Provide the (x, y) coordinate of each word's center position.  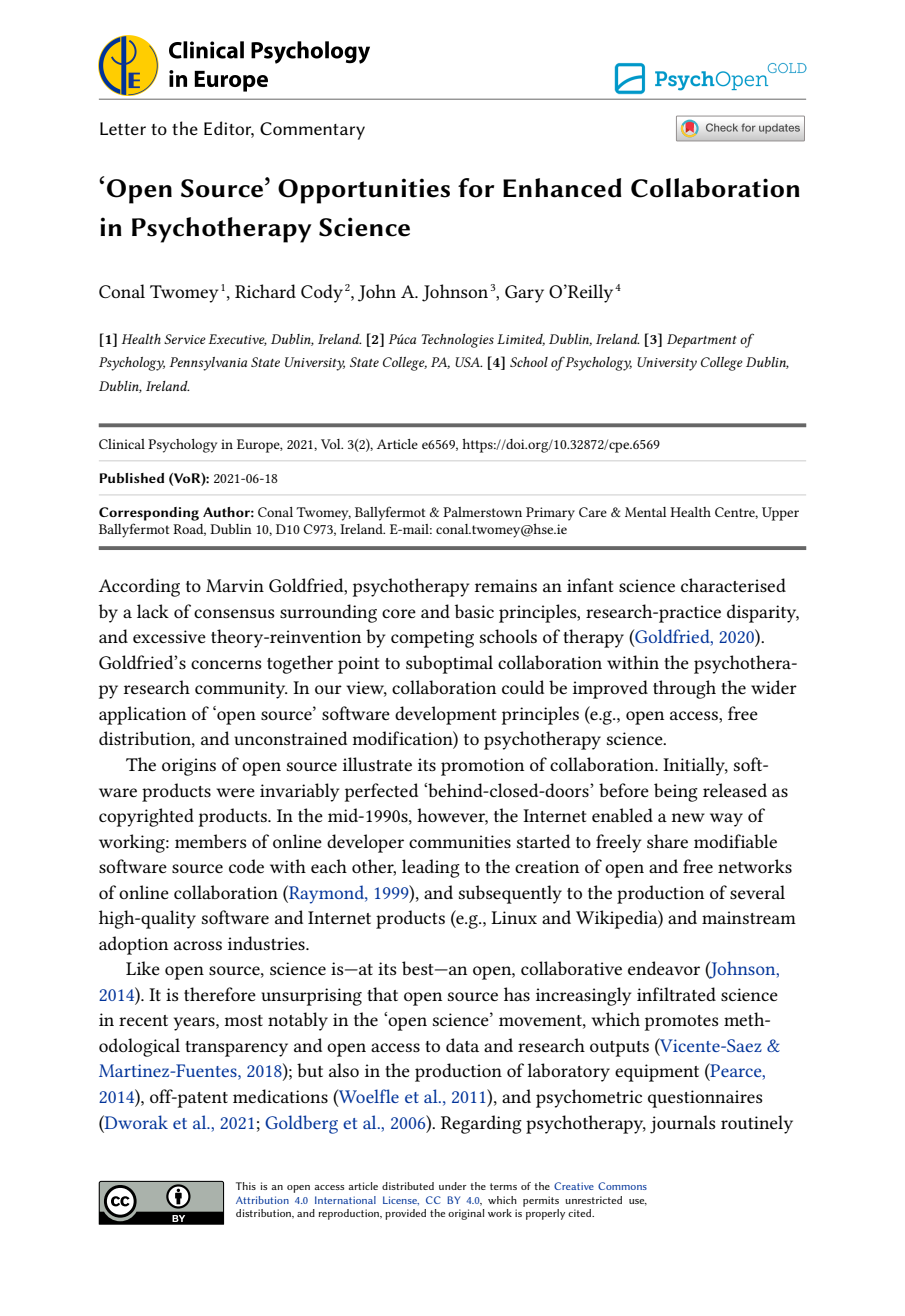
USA (468, 362)
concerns (226, 664)
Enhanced (562, 188)
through (684, 689)
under (453, 1186)
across (198, 945)
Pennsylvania (208, 364)
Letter (123, 128)
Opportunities (364, 191)
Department (702, 341)
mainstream (749, 917)
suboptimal (449, 664)
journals (683, 1124)
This (246, 1186)
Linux (514, 917)
